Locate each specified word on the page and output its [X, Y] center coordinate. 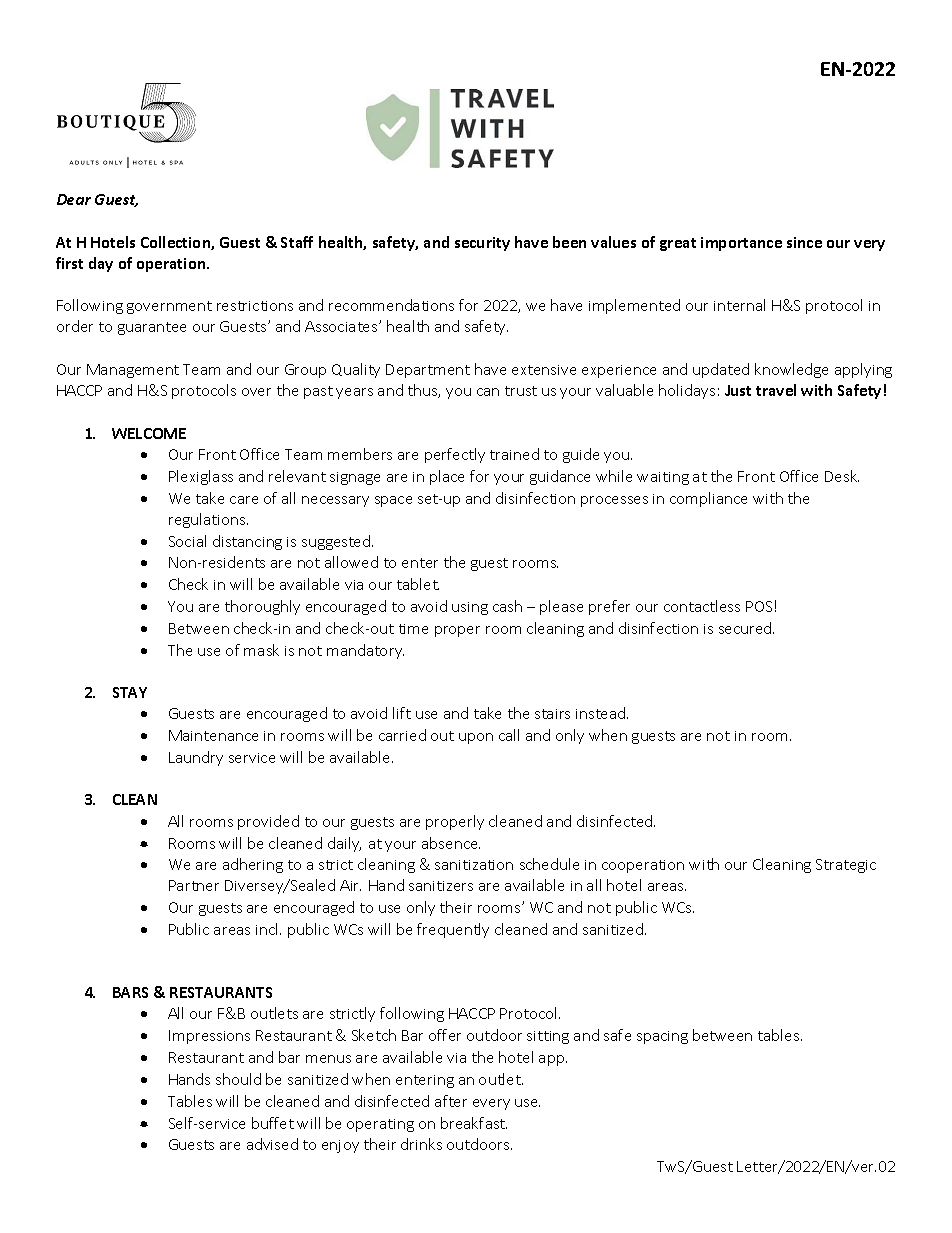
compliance [708, 499]
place [447, 477]
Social [187, 541]
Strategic [846, 866]
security [482, 244]
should [238, 1079]
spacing [662, 1037]
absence [451, 843]
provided [268, 822]
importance [741, 244]
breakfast [474, 1123]
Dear [74, 199]
